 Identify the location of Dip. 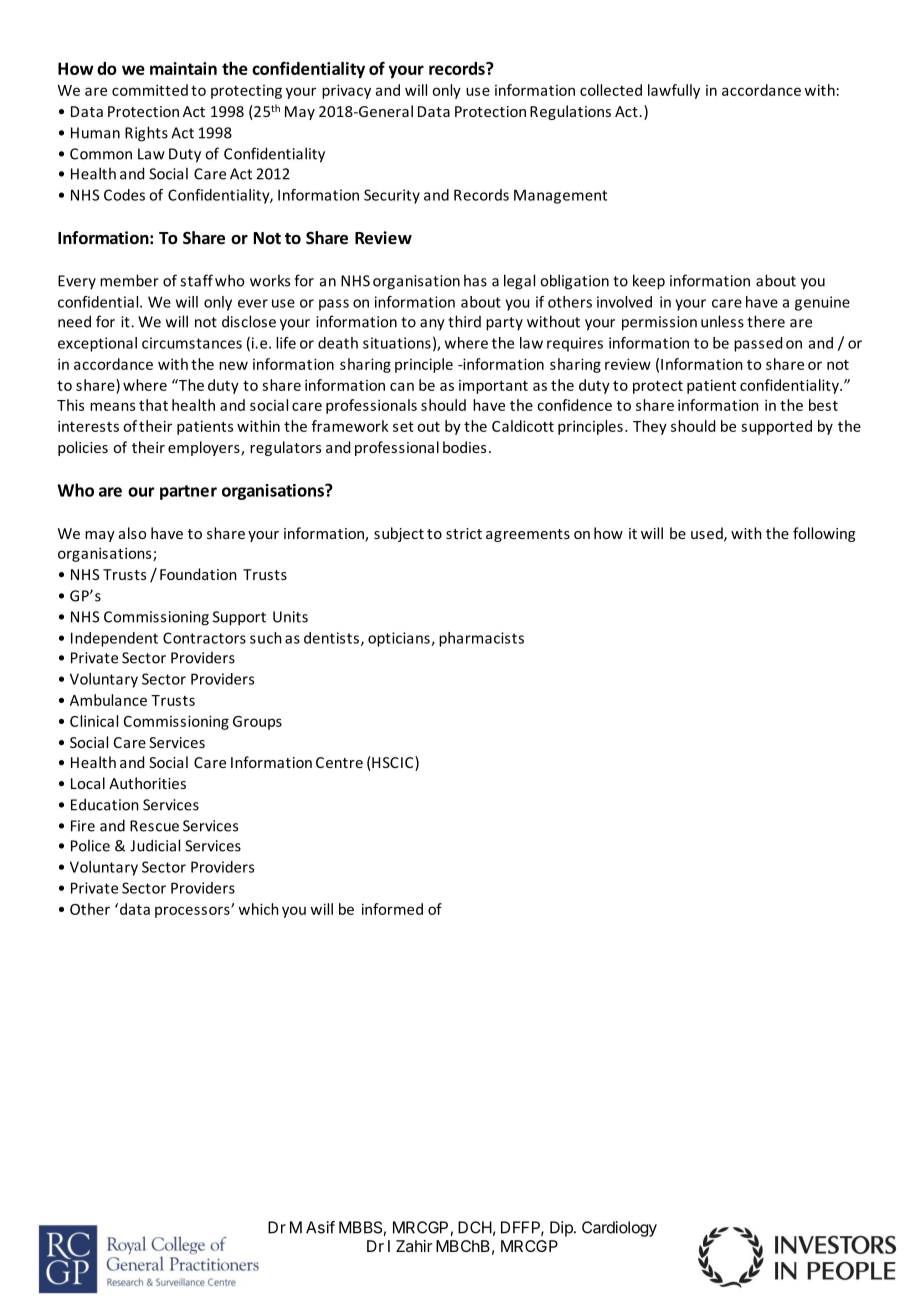
(562, 1229).
